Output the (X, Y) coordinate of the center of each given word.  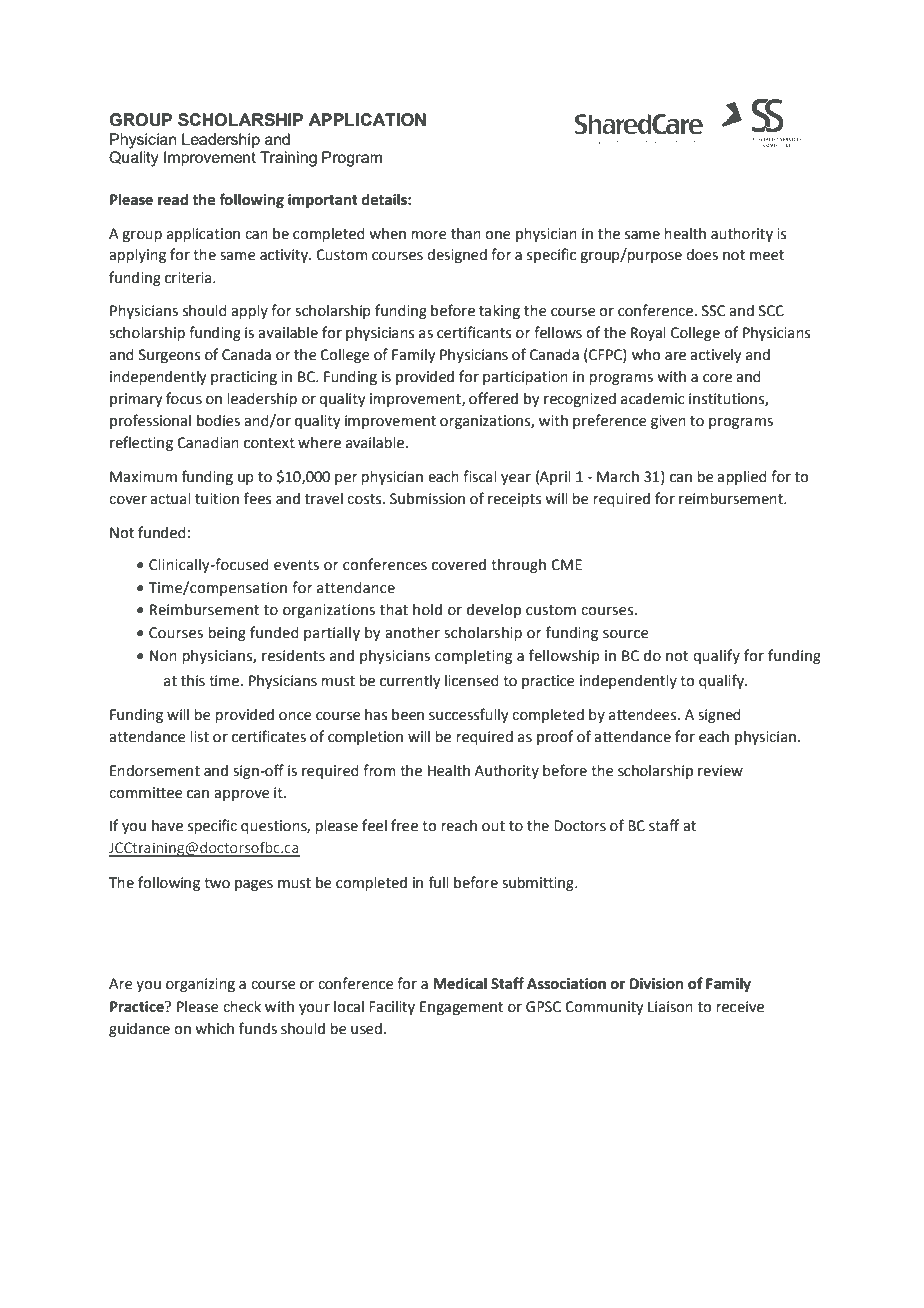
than (466, 234)
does (702, 255)
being (227, 634)
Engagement (461, 1008)
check (242, 1007)
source (626, 634)
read (173, 200)
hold (427, 610)
